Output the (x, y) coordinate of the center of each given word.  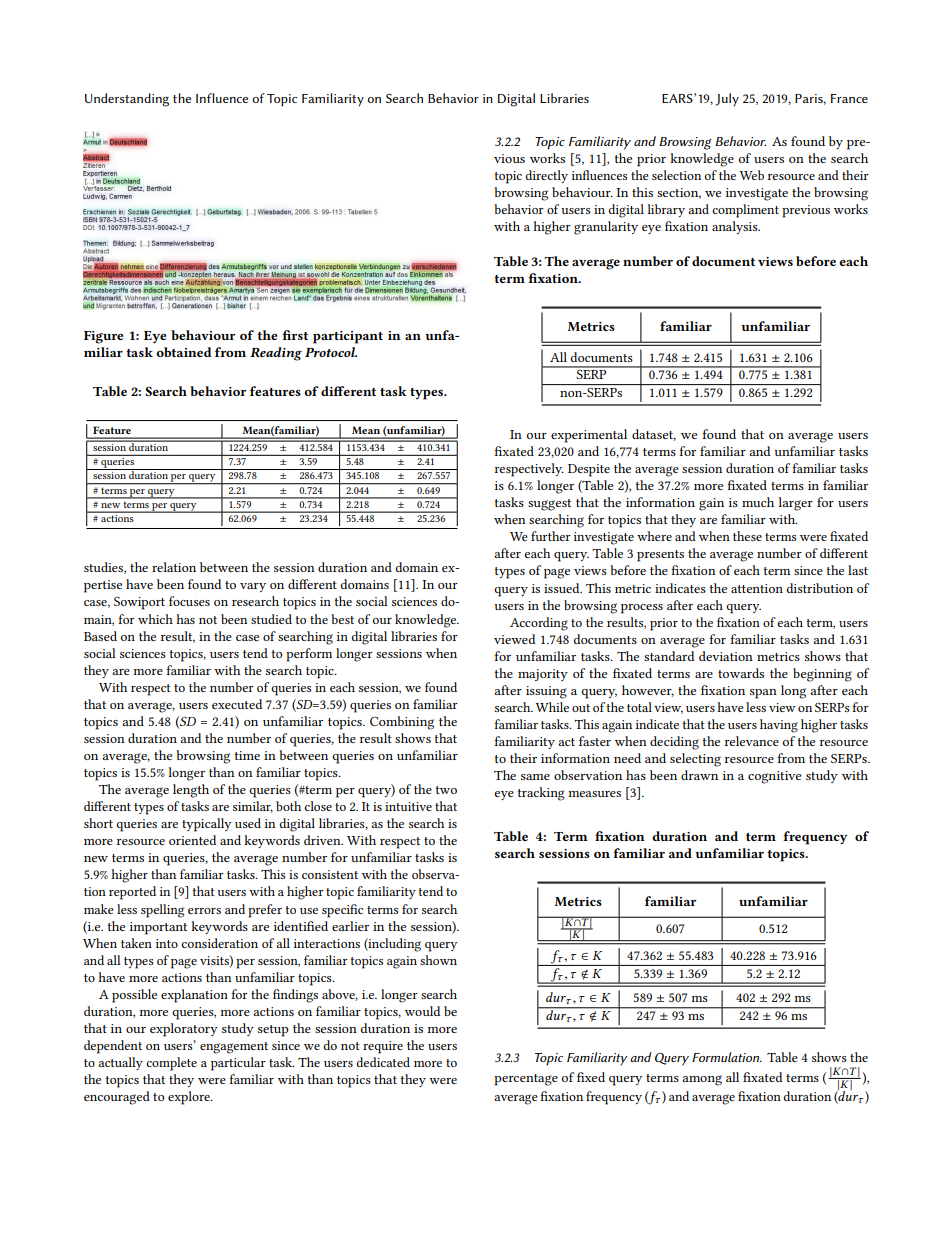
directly (546, 176)
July (727, 100)
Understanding (127, 100)
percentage (526, 1080)
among (702, 1080)
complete (171, 1064)
